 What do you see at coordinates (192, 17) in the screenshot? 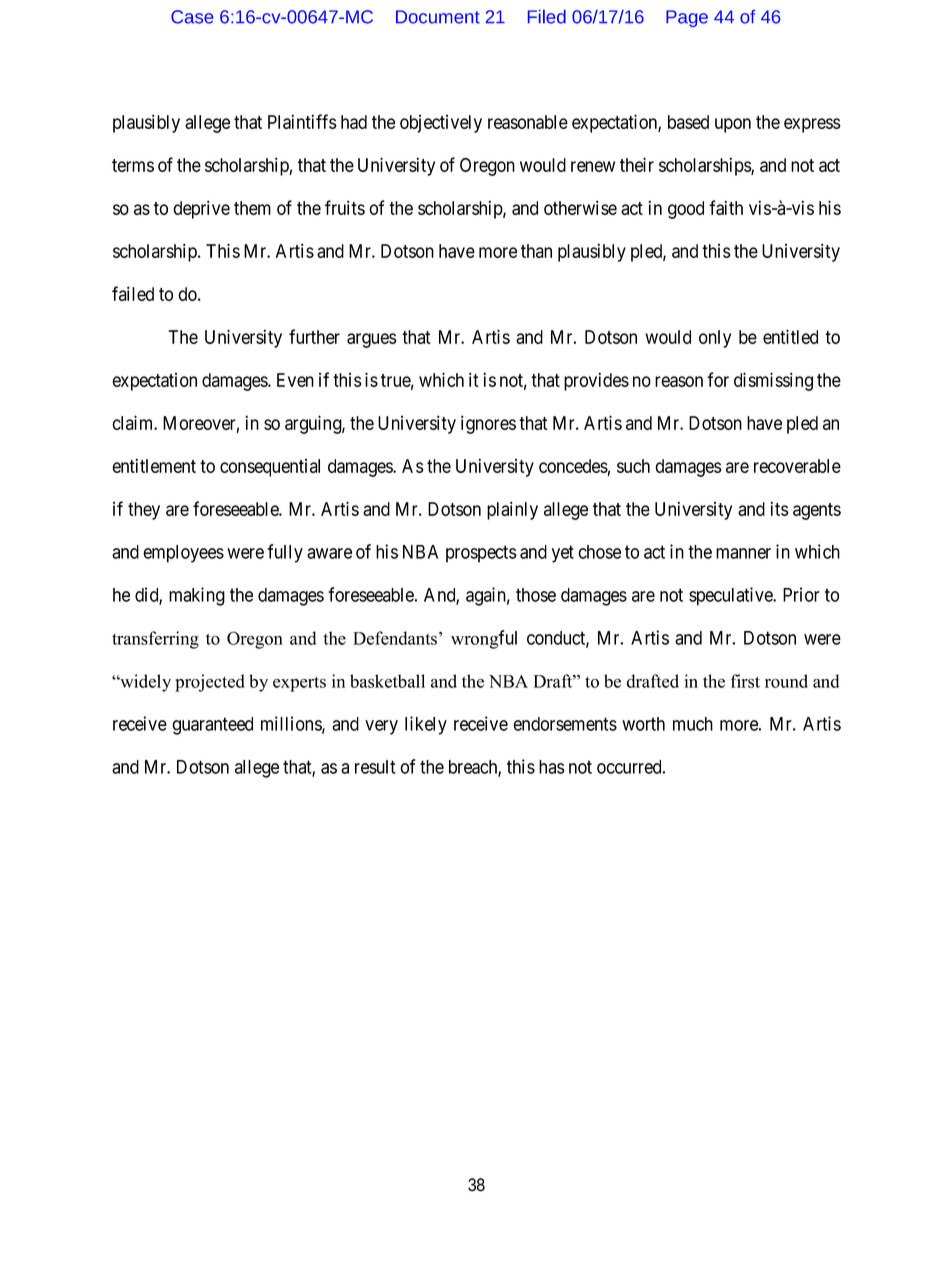
I see `Case` at bounding box center [192, 17].
